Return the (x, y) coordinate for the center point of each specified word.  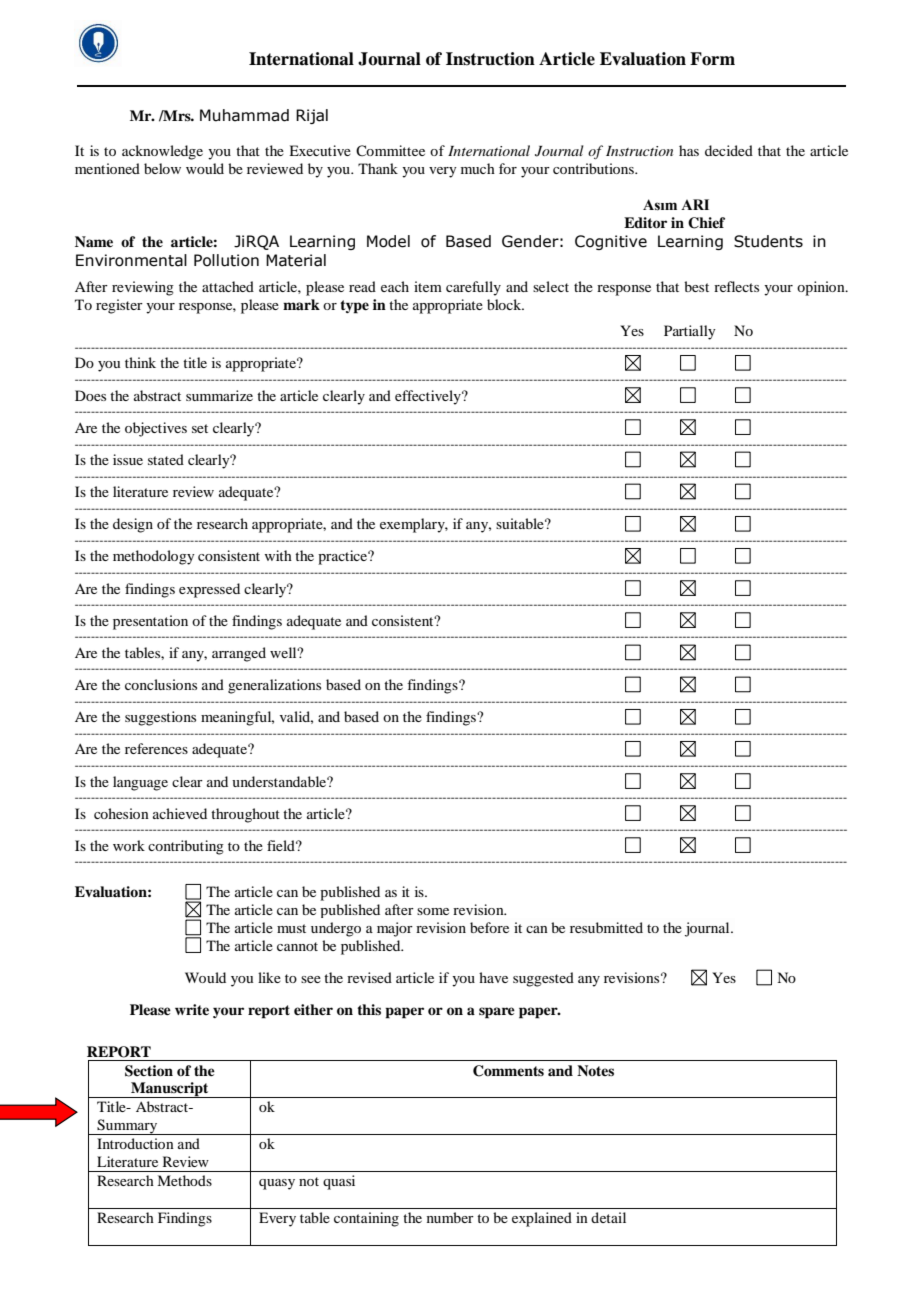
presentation (150, 622)
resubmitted (606, 927)
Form (712, 59)
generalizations (274, 686)
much (478, 168)
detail (608, 1217)
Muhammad (244, 115)
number (450, 1217)
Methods (184, 1180)
